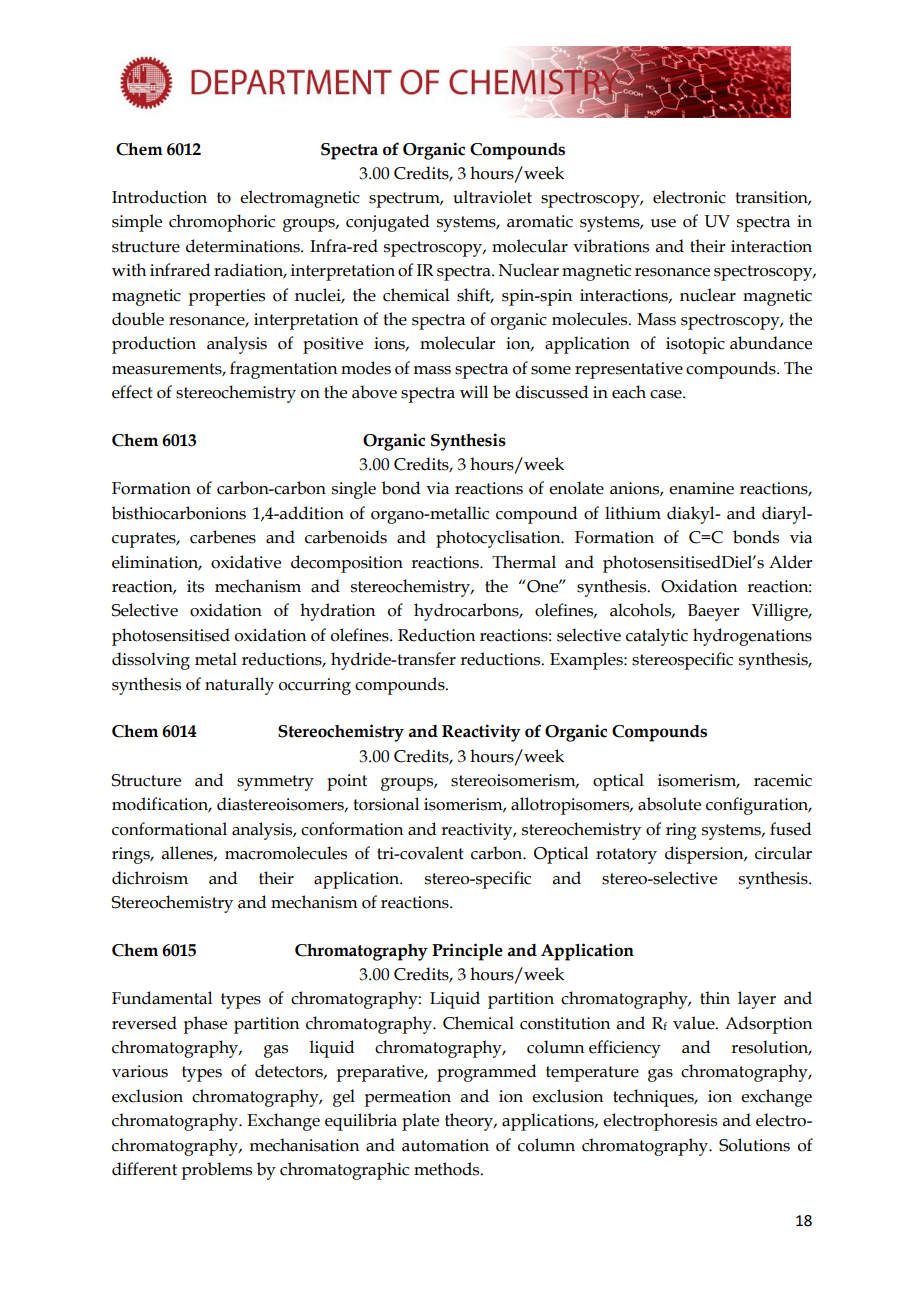  I want to click on Thermal, so click(524, 562).
